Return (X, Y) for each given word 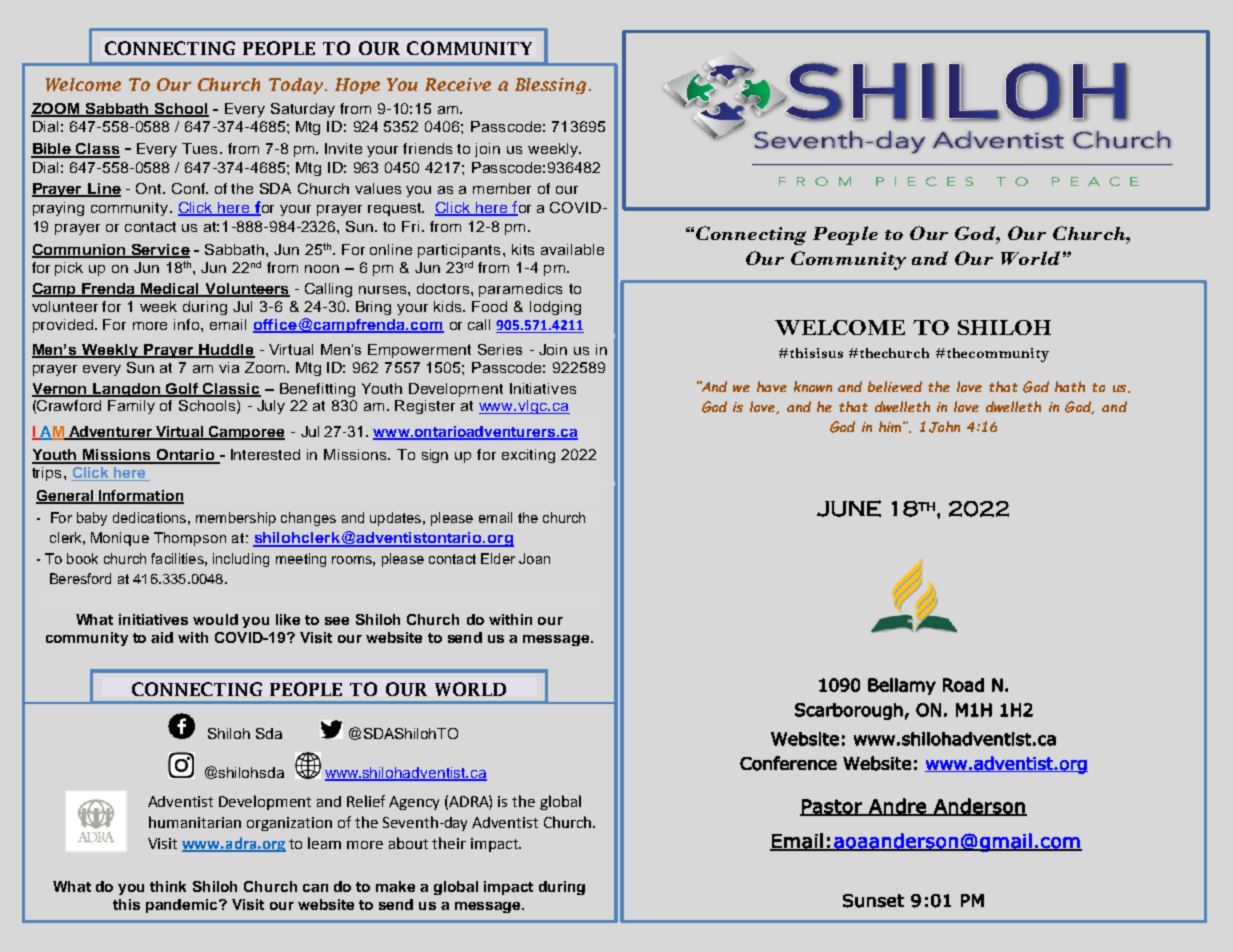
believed (895, 386)
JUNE (849, 508)
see (337, 621)
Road (963, 685)
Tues (199, 148)
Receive (458, 84)
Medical (170, 289)
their (449, 843)
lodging (555, 308)
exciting (528, 456)
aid (162, 637)
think (168, 886)
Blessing (550, 86)
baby (92, 519)
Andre (897, 807)
